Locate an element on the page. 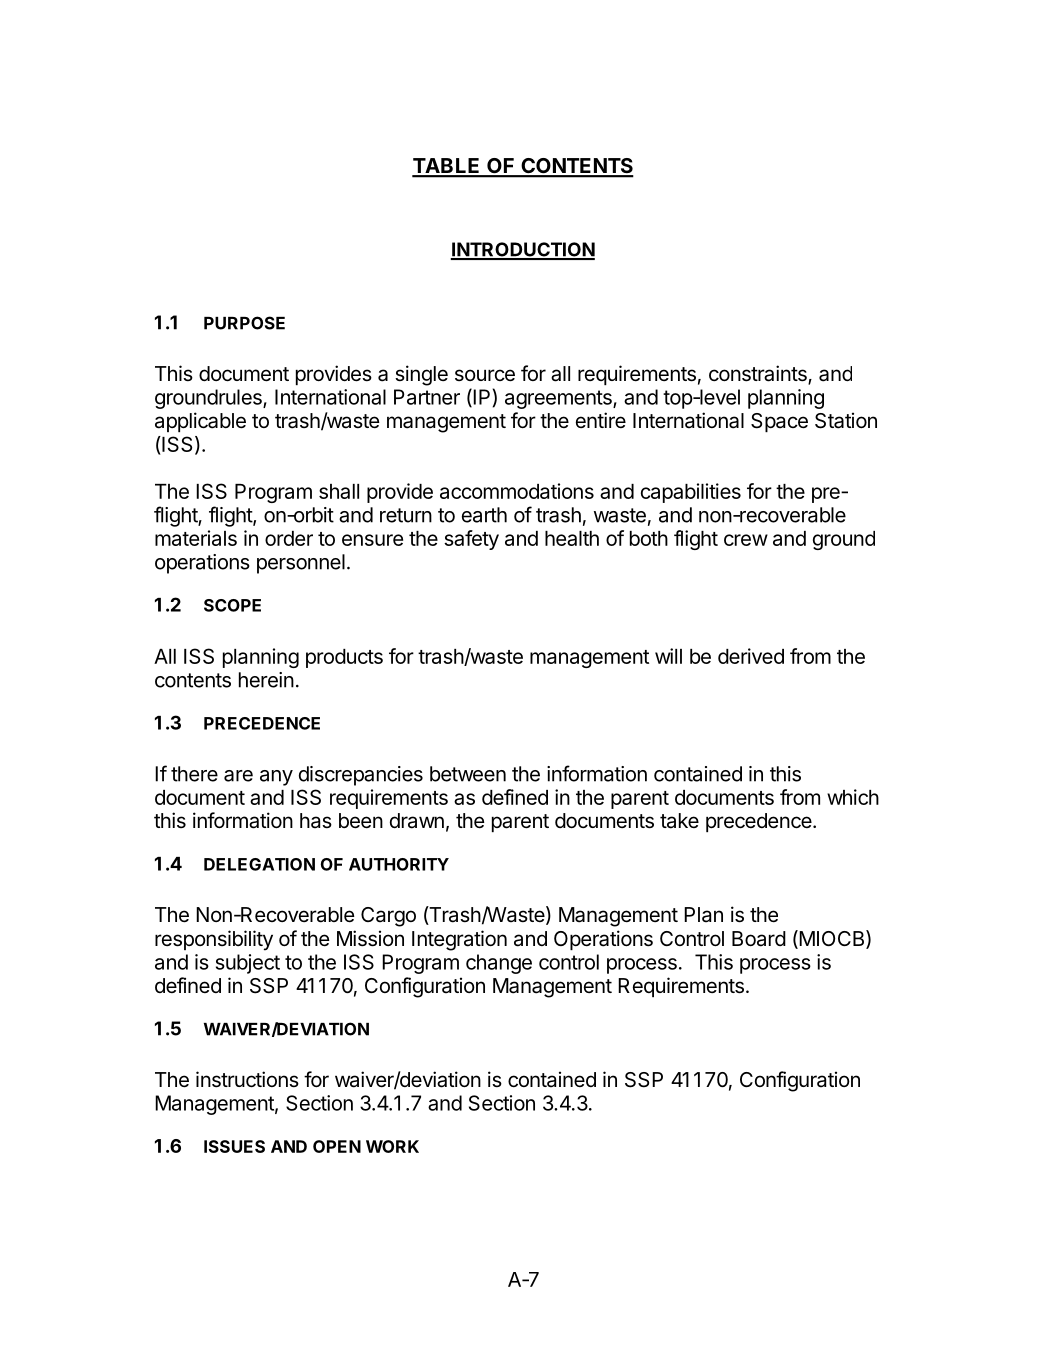 The height and width of the page is (1353, 1046). Board is located at coordinates (759, 939).
